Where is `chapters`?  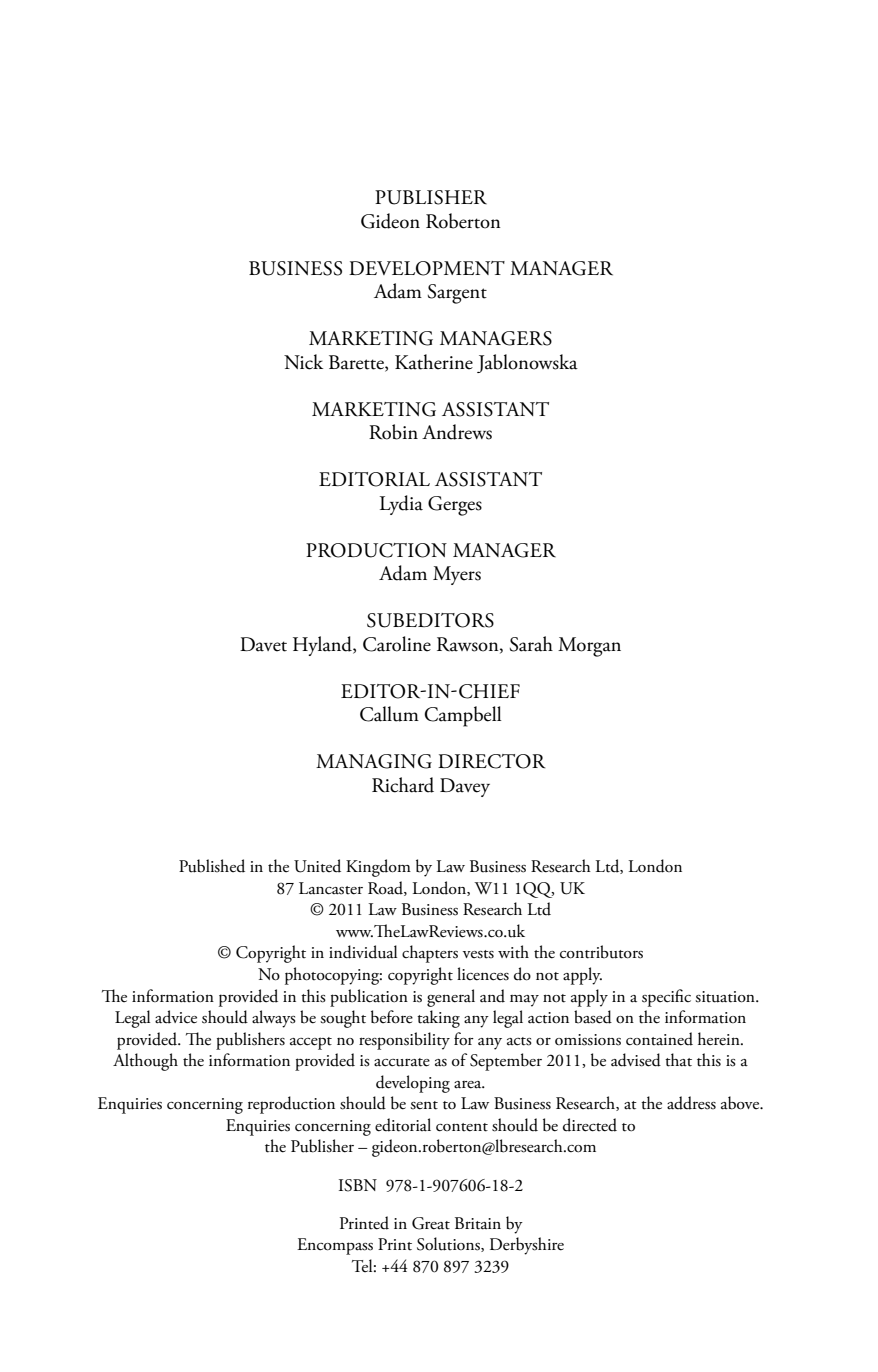
chapters is located at coordinates (430, 954).
